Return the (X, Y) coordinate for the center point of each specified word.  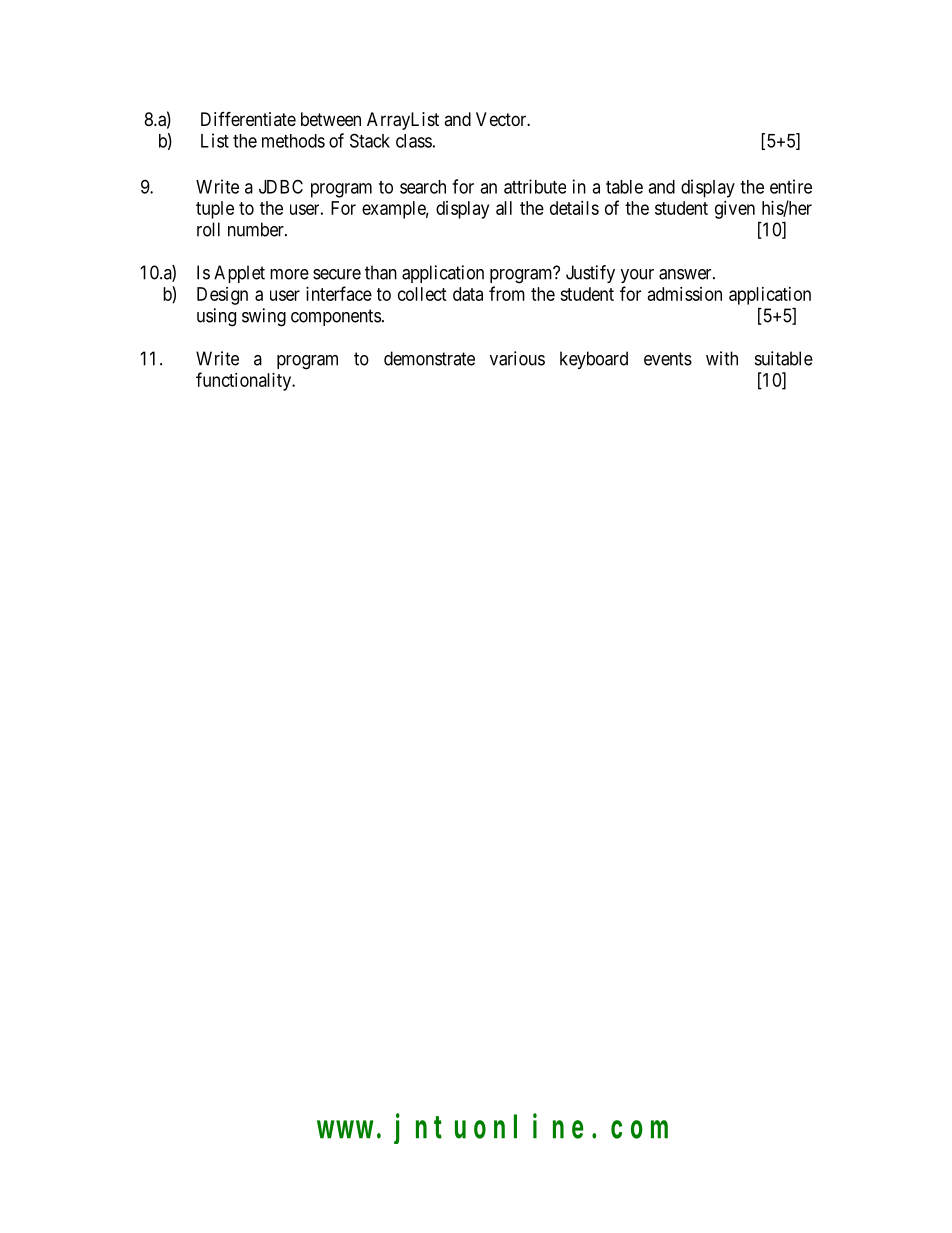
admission (685, 294)
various (517, 358)
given (735, 210)
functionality (245, 381)
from (507, 293)
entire (791, 186)
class (414, 141)
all (504, 208)
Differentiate (248, 118)
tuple (215, 210)
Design (222, 296)
